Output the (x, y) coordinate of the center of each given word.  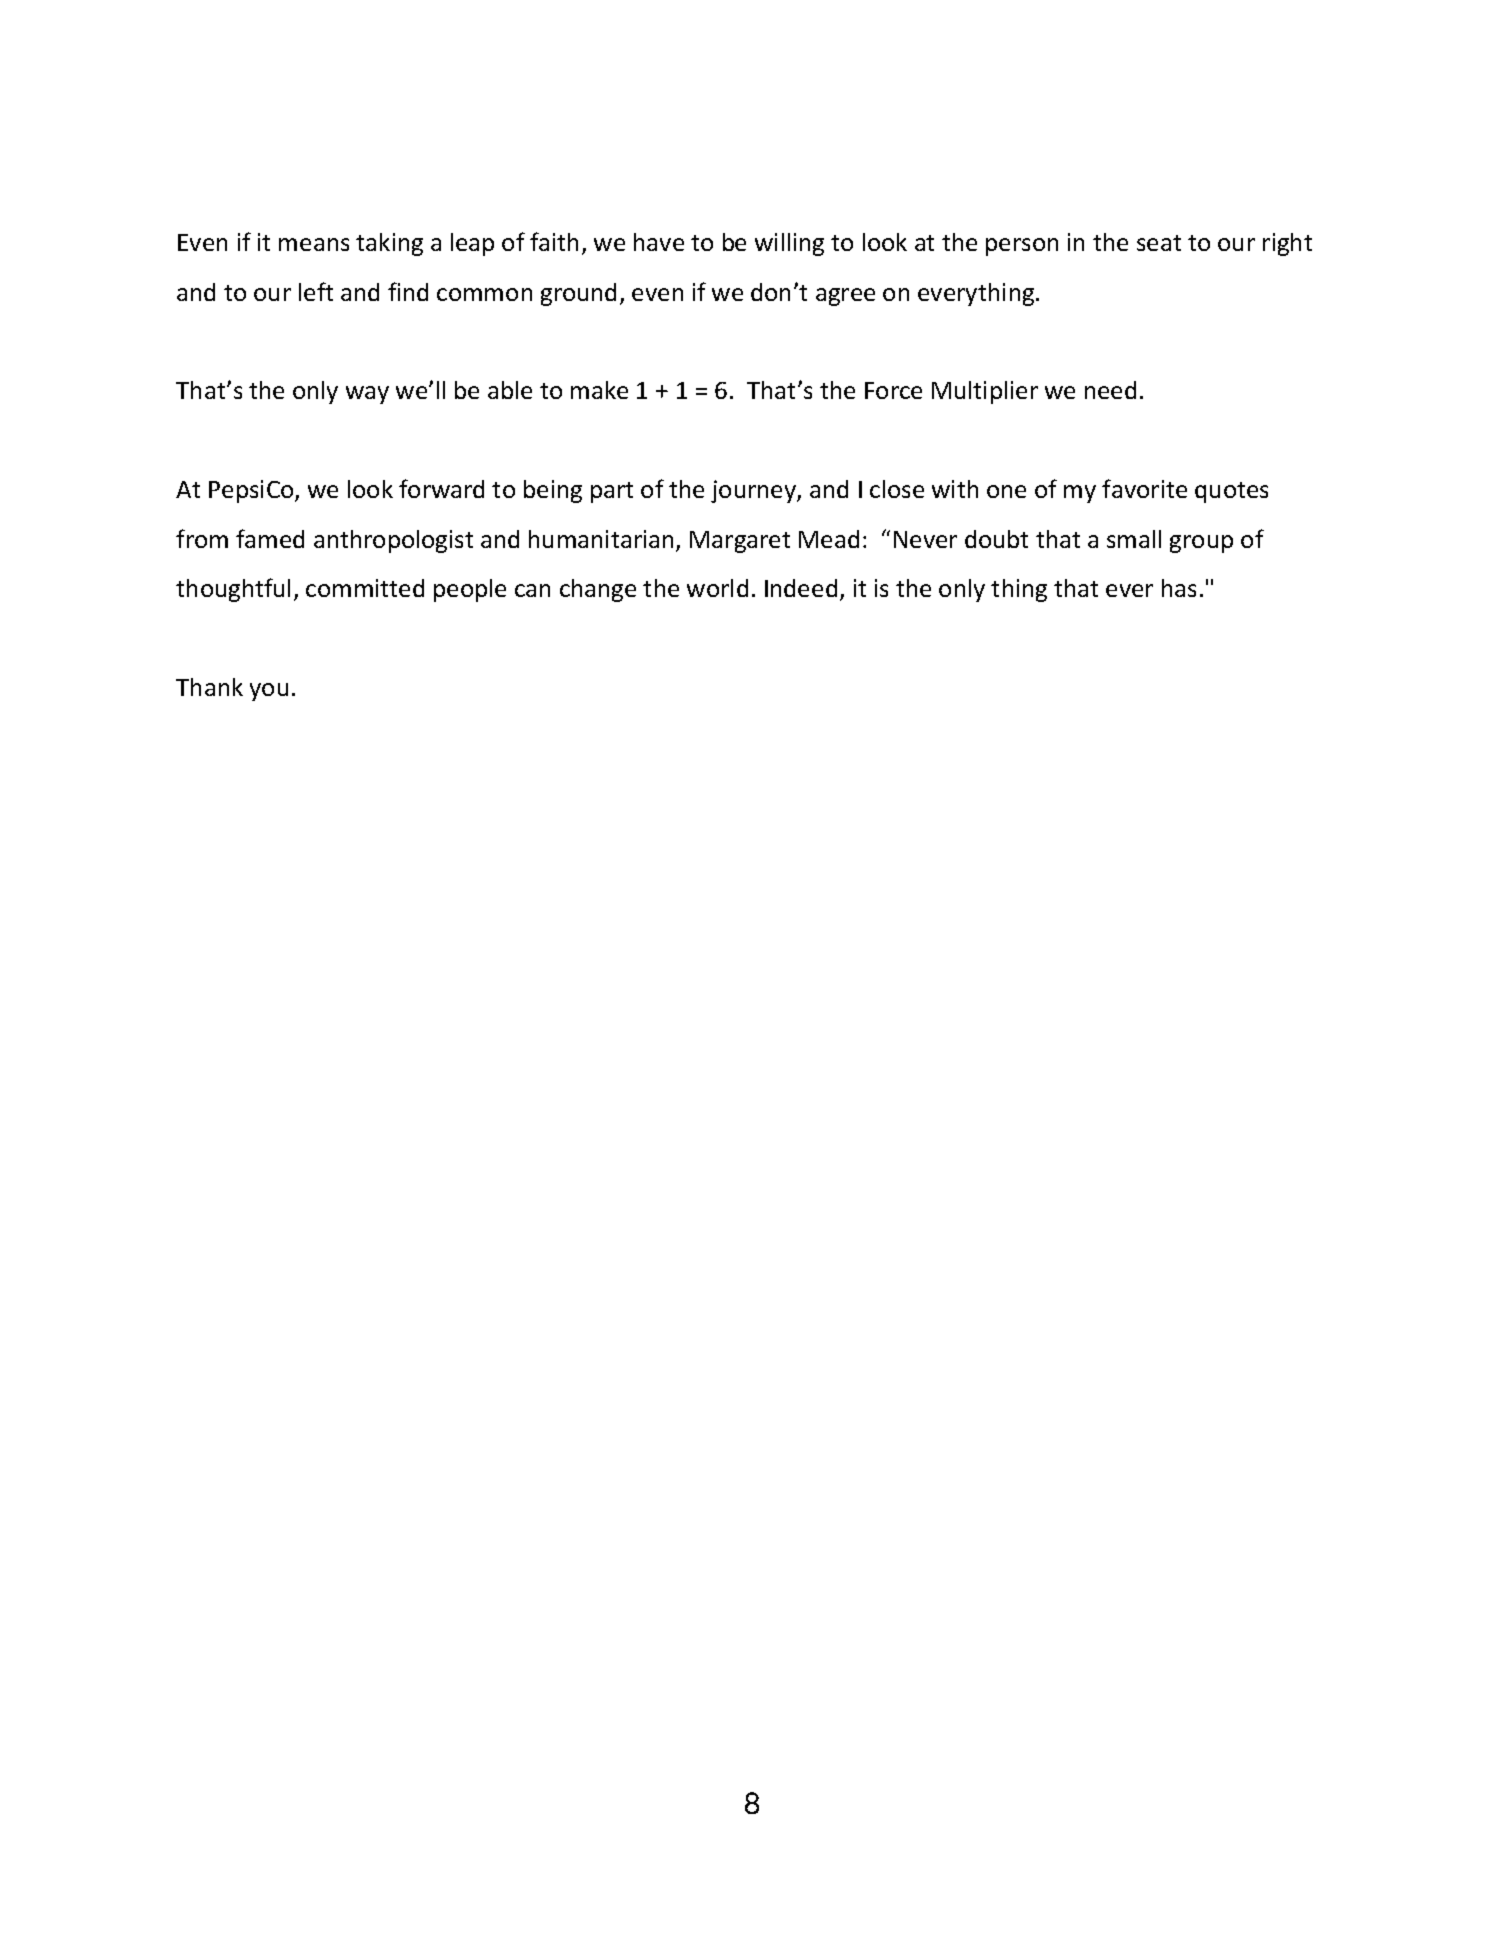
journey (754, 491)
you (269, 692)
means (314, 244)
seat (1159, 243)
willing (789, 244)
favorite (1144, 488)
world (717, 588)
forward (441, 488)
